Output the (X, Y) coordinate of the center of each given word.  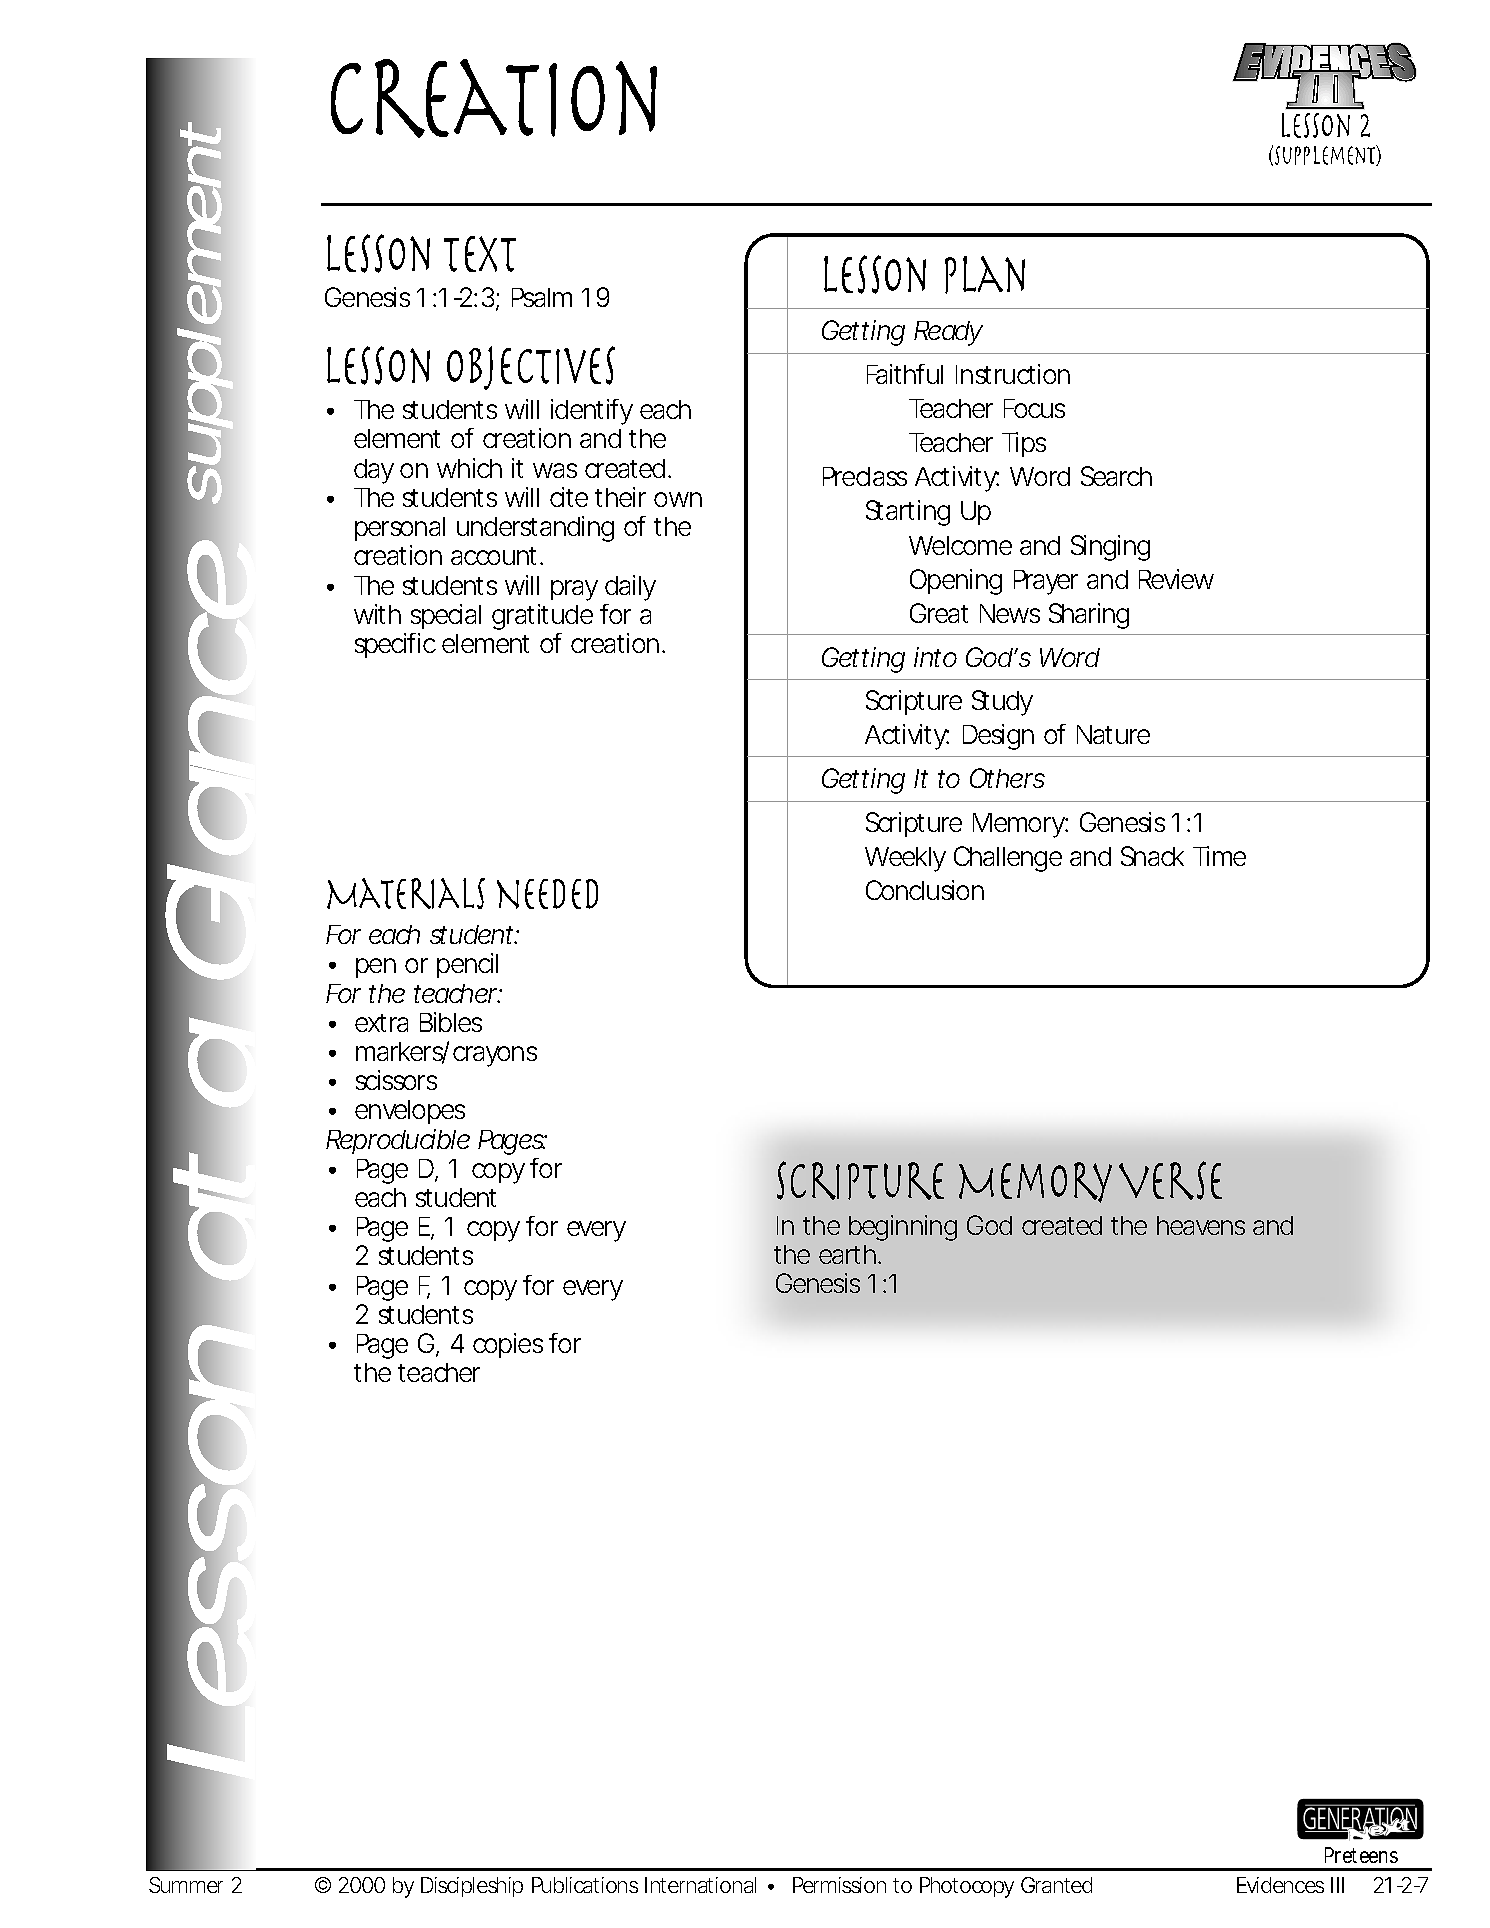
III (1337, 1885)
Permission (839, 1885)
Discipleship (472, 1887)
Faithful (905, 374)
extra (381, 1023)
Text (480, 254)
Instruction (1013, 374)
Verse (1170, 1180)
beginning (903, 1228)
